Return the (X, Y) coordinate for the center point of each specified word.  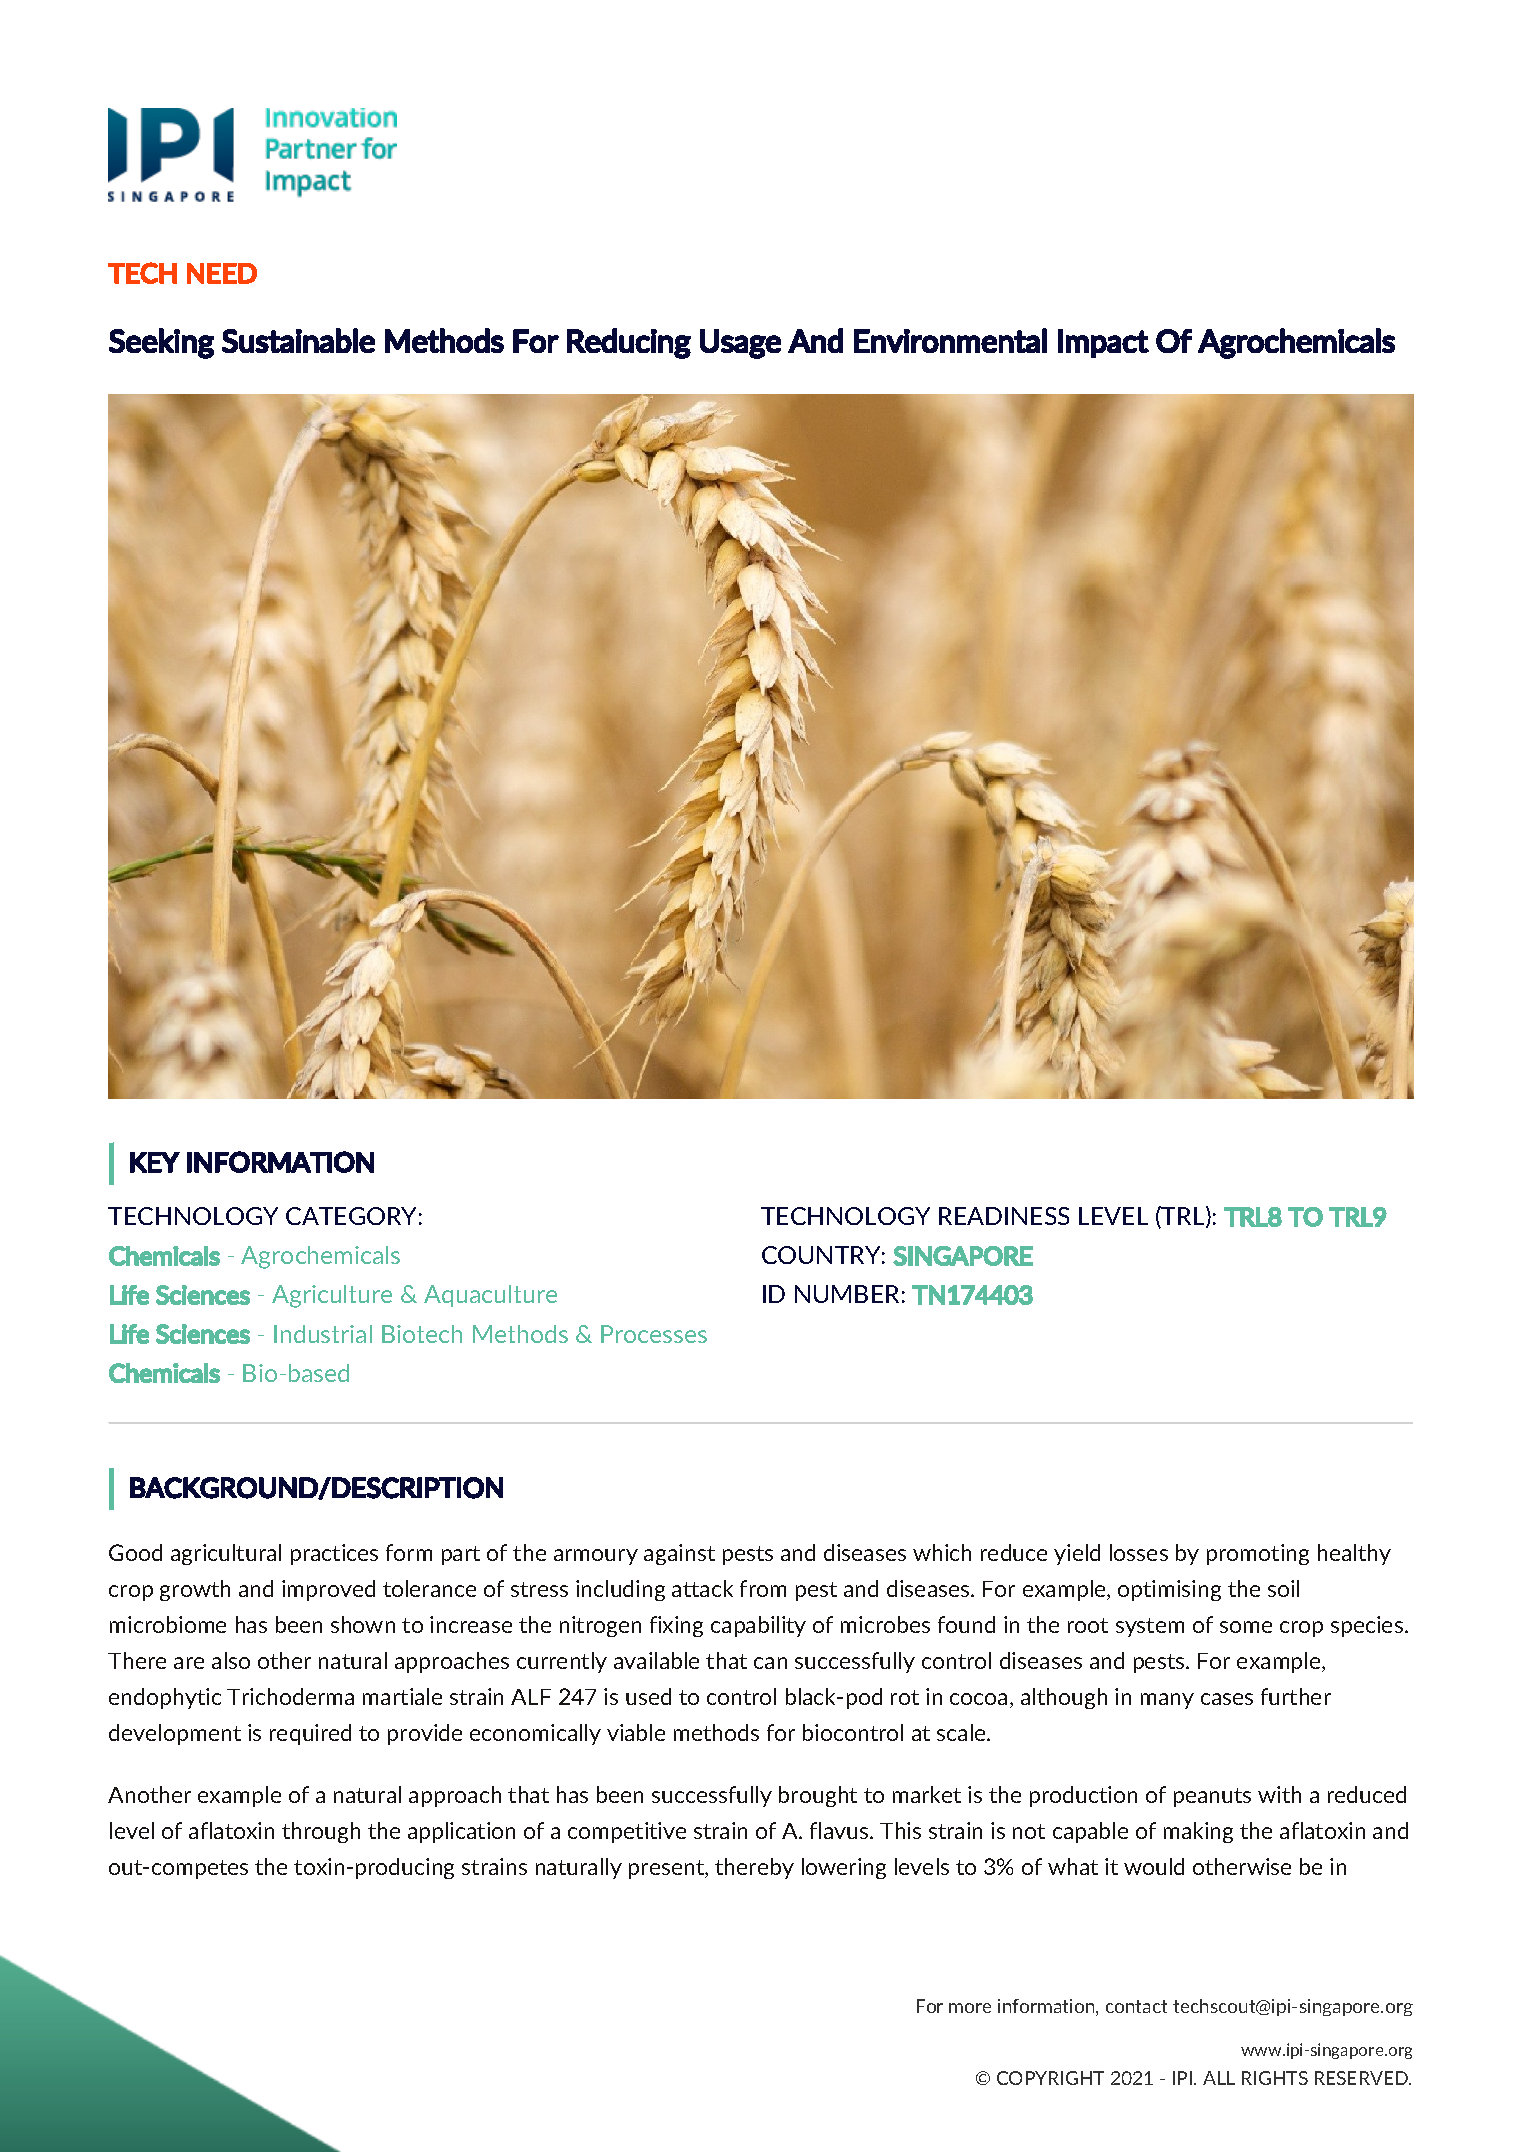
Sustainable (298, 340)
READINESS (1004, 1216)
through (321, 1832)
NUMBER (847, 1294)
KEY (155, 1162)
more (970, 2008)
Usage (740, 344)
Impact (1103, 343)
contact (1136, 2006)
